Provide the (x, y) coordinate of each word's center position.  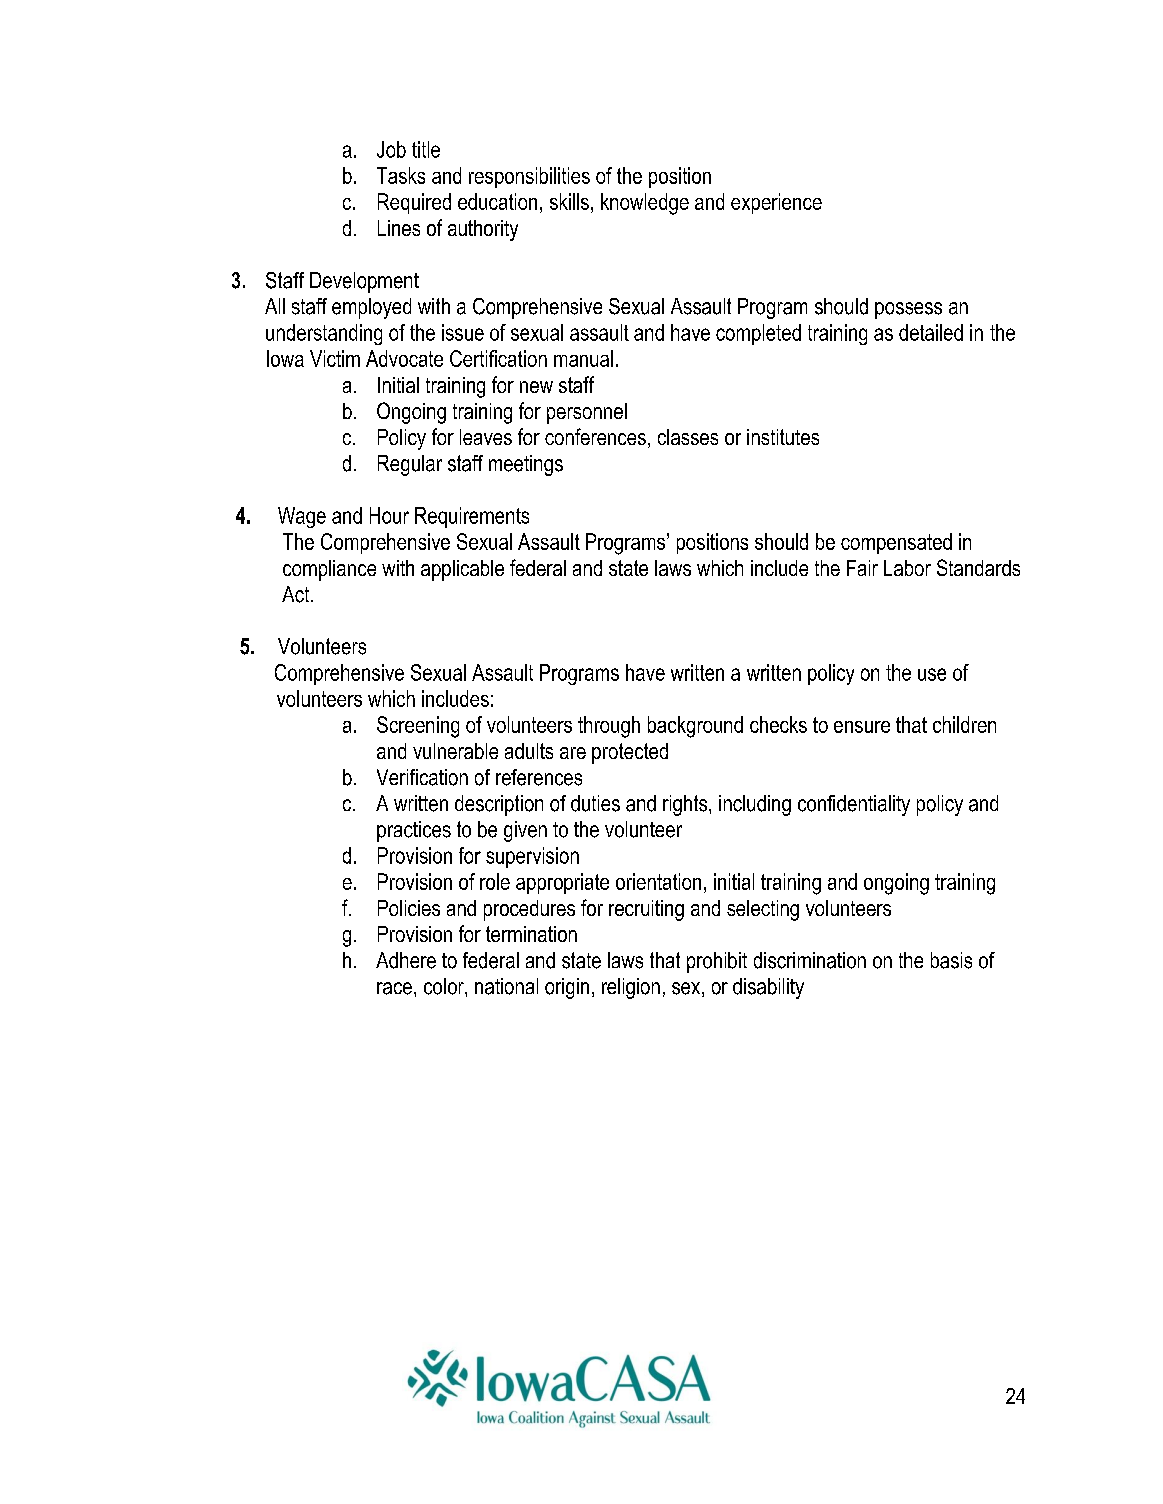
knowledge (645, 204)
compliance (329, 570)
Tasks (401, 175)
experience (776, 203)
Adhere (406, 960)
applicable (462, 570)
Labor (907, 568)
